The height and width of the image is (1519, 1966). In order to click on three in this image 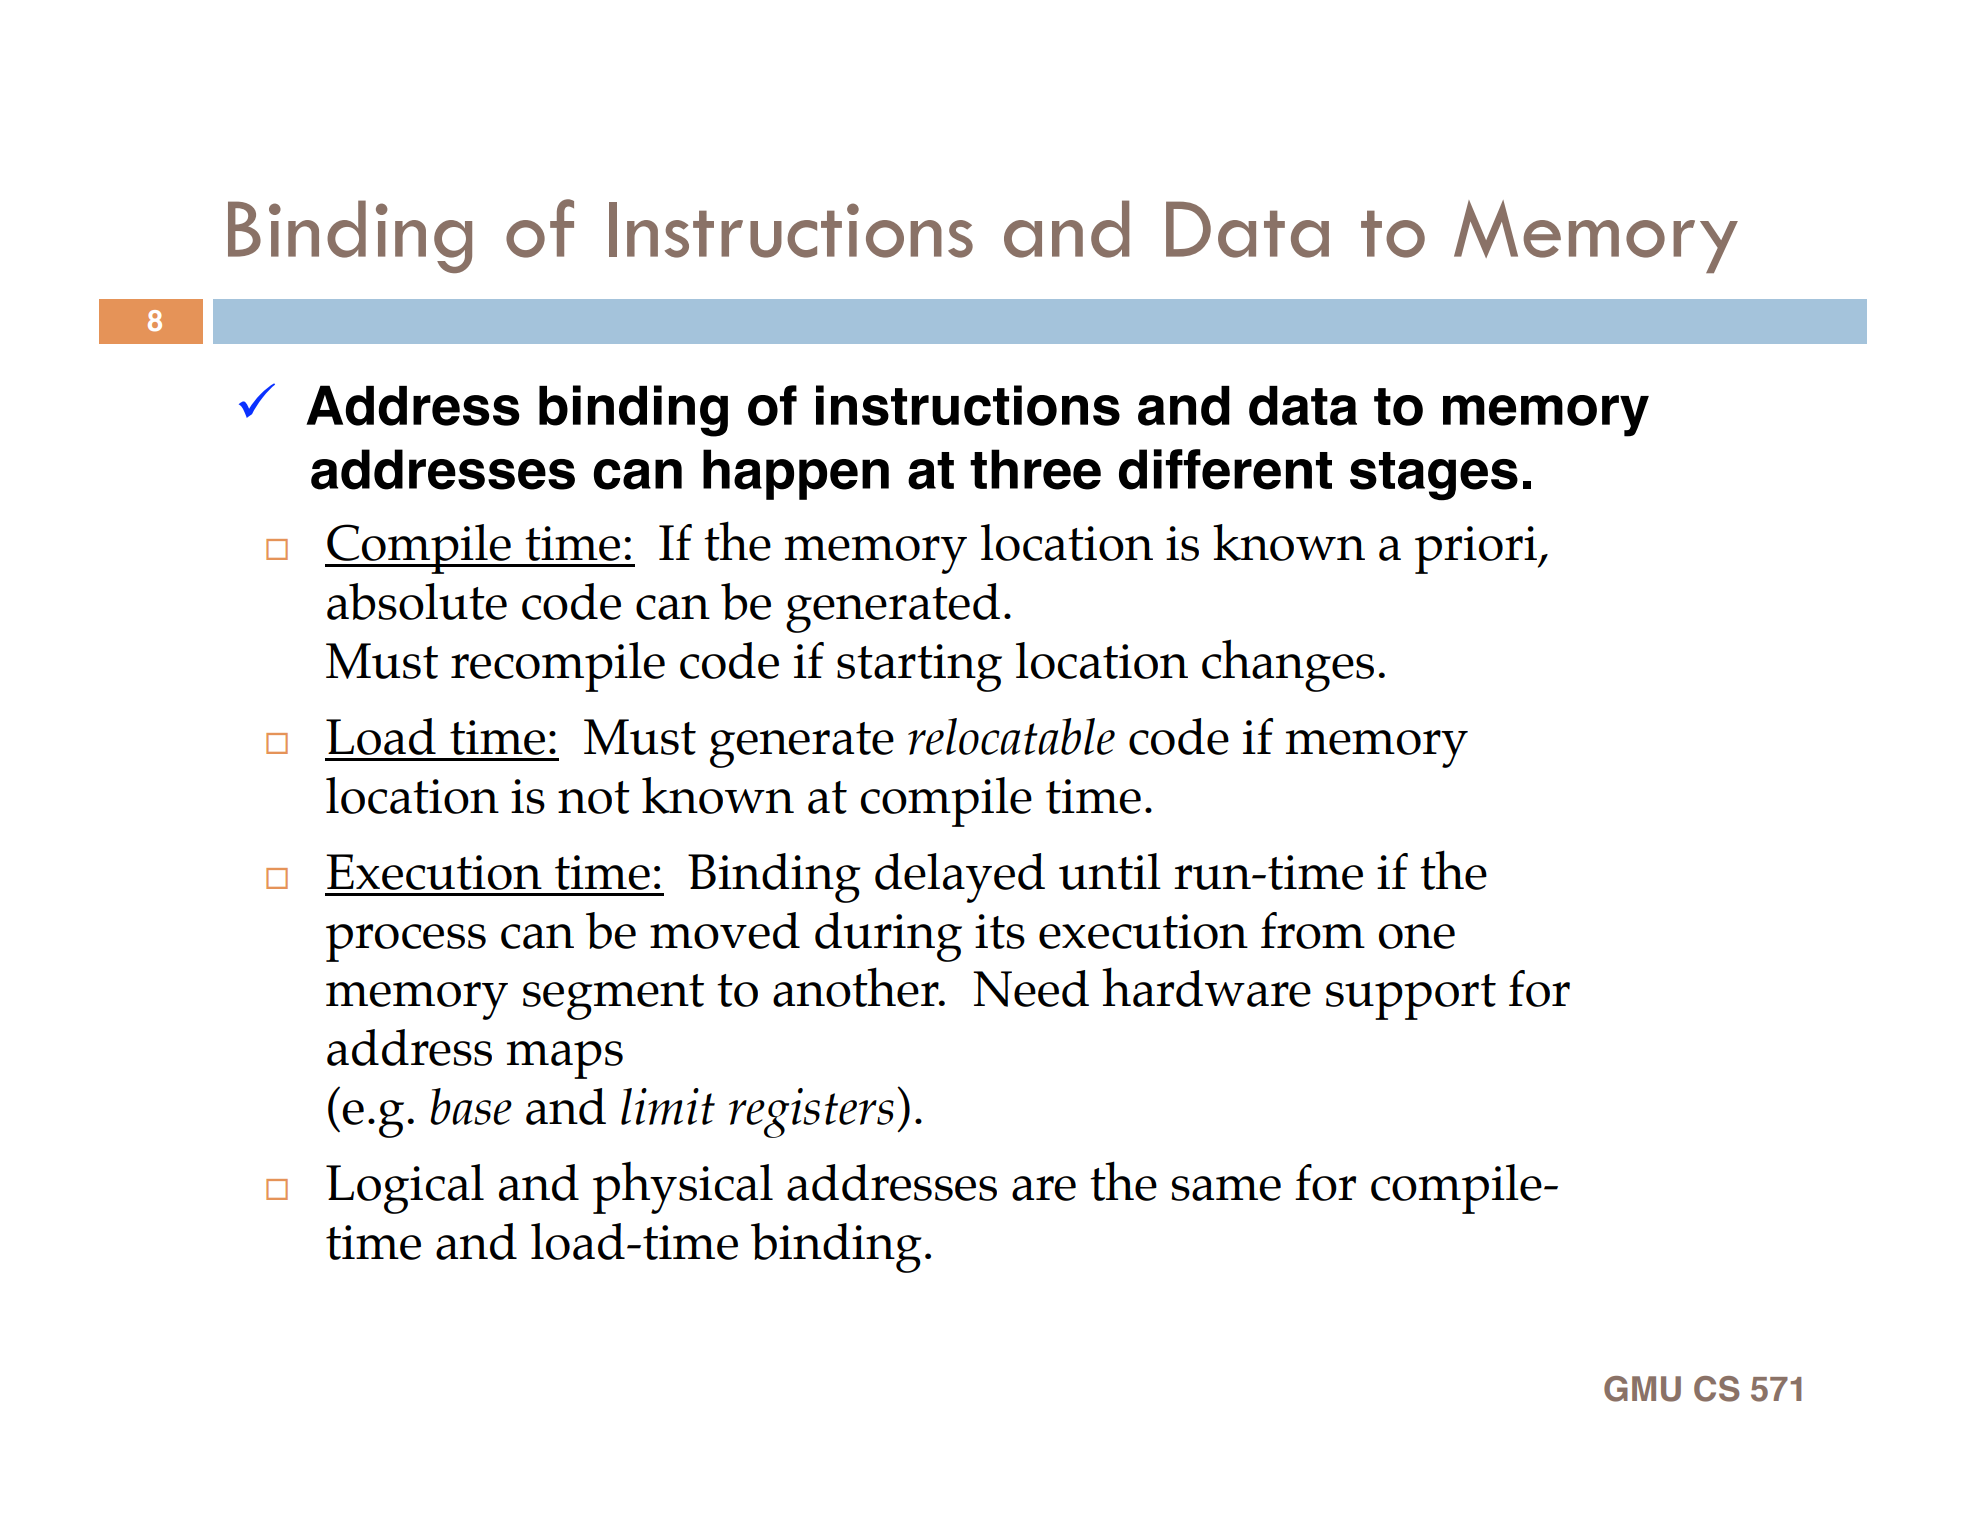, I will do `click(1035, 469)`.
